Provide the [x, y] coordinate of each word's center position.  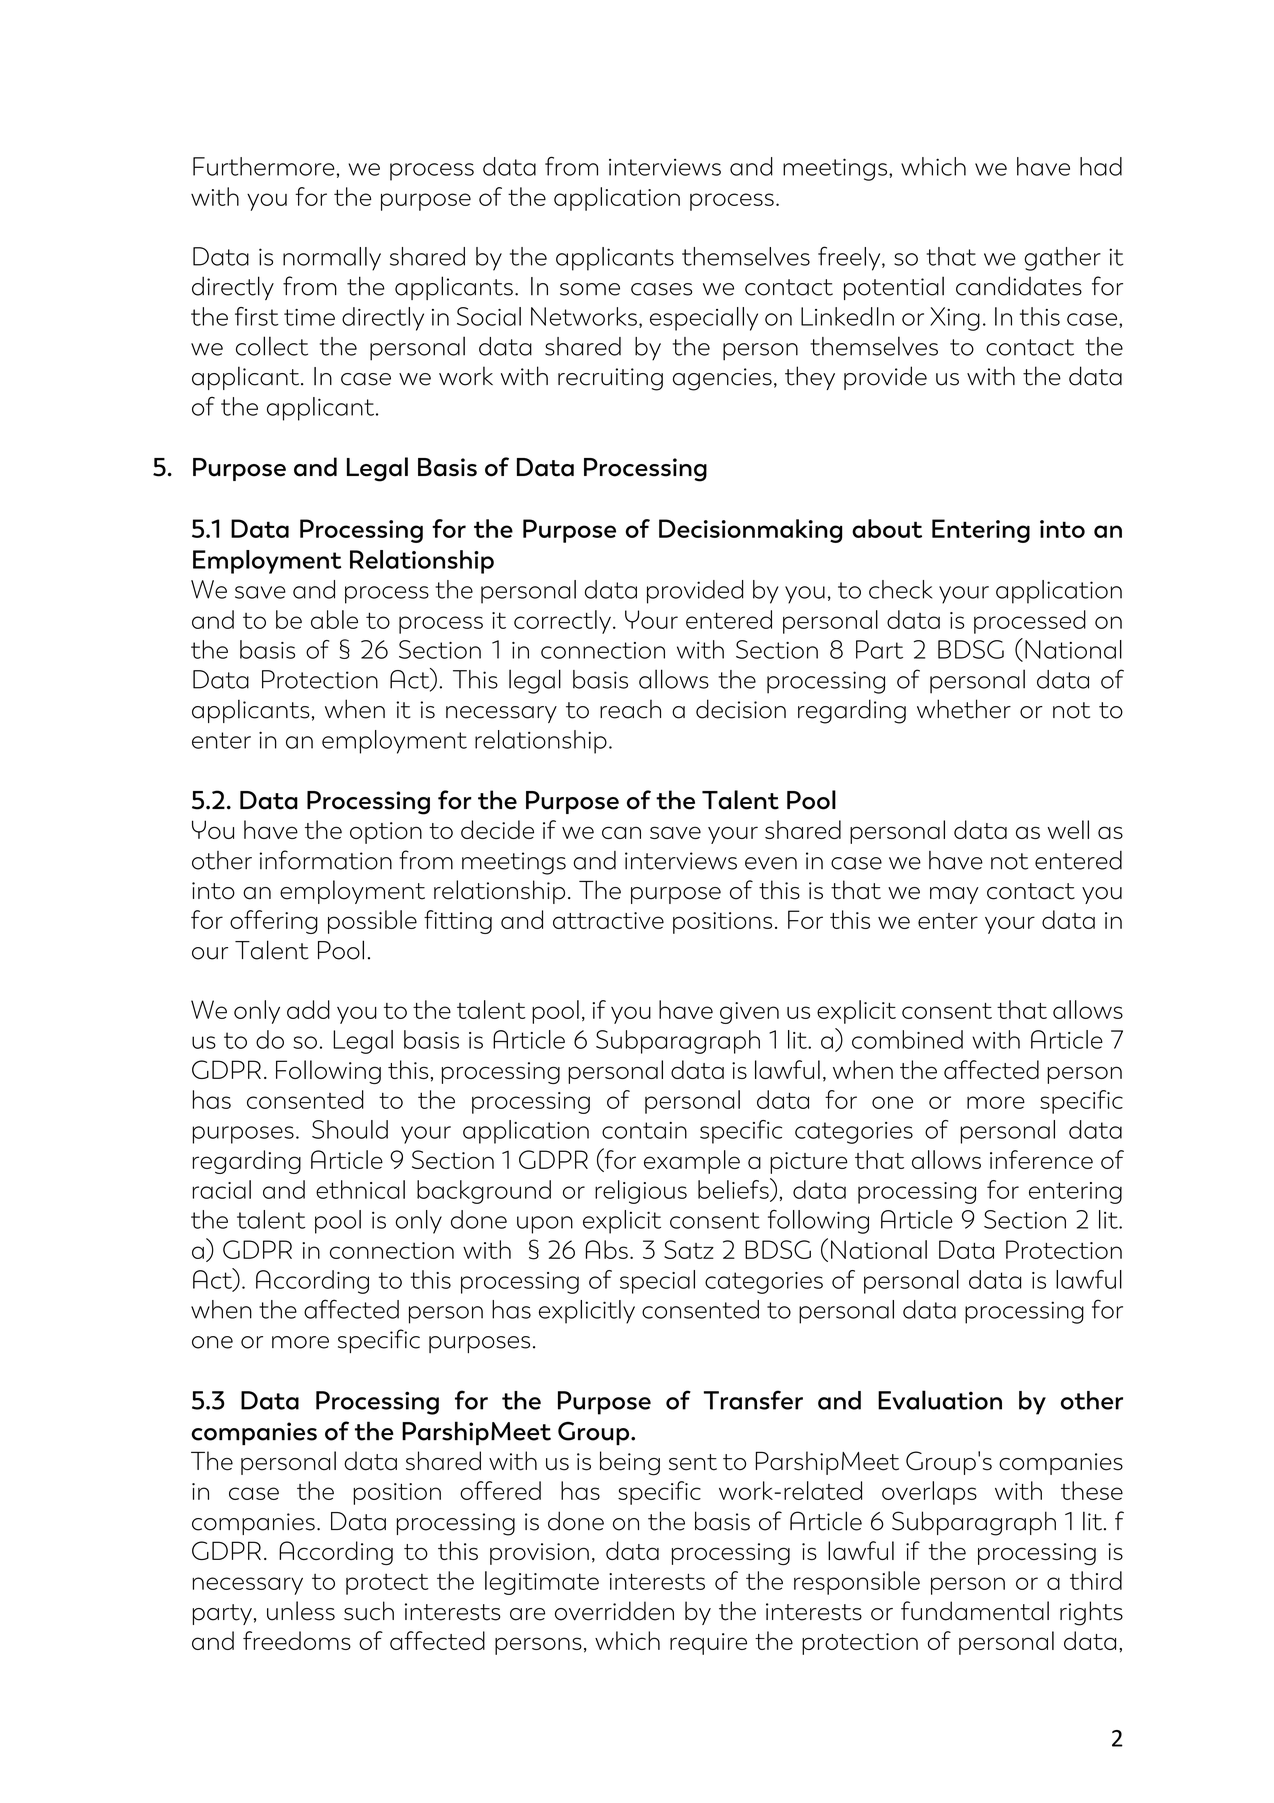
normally [332, 259]
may [954, 895]
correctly [562, 622]
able [334, 619]
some [590, 289]
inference [1041, 1159]
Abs [607, 1249]
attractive [608, 920]
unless [301, 1611]
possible [372, 922]
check [901, 589]
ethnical [360, 1189]
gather [1062, 259]
